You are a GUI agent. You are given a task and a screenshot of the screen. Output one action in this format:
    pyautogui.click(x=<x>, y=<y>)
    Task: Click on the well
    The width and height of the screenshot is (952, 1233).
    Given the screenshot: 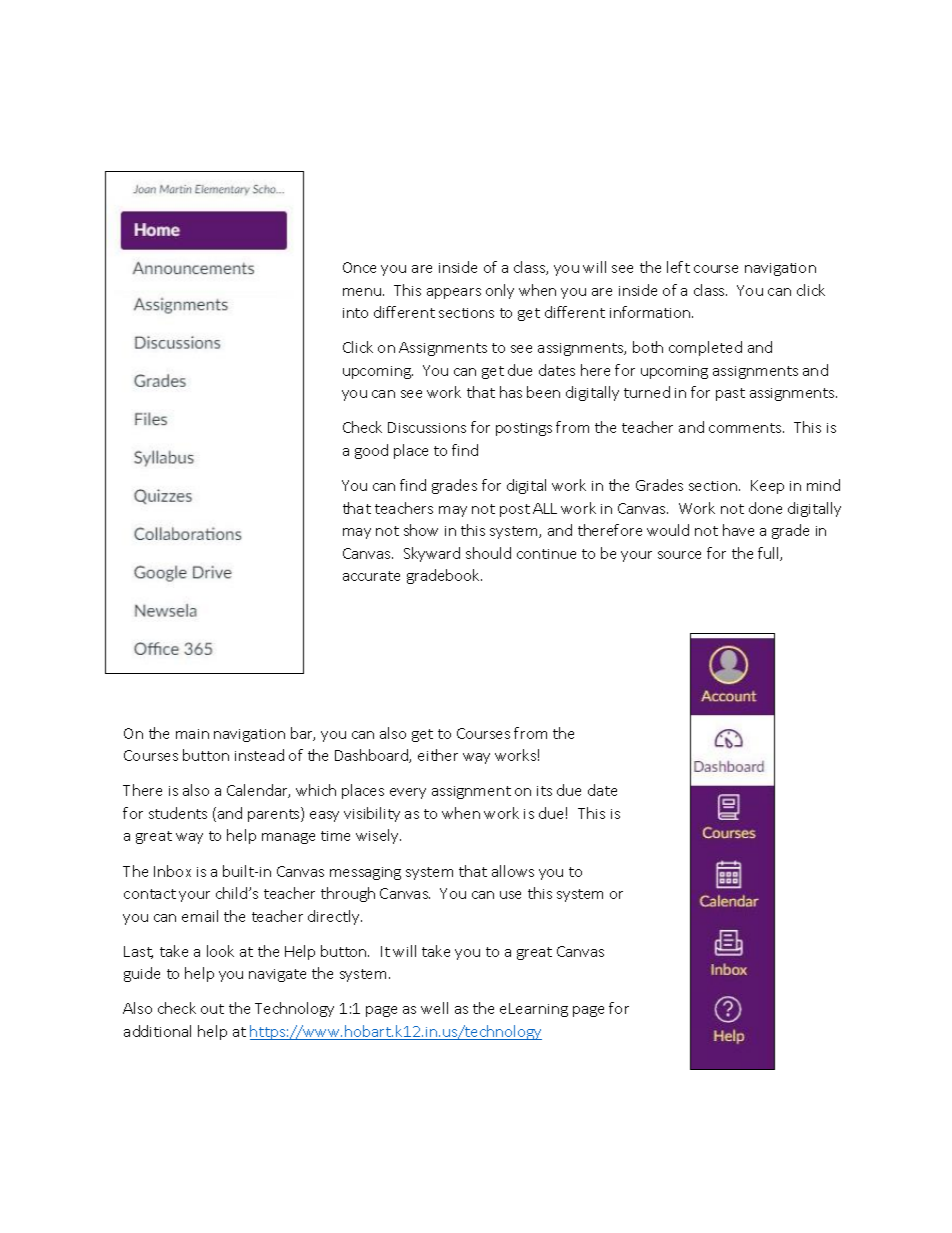 What is the action you would take?
    pyautogui.click(x=434, y=1008)
